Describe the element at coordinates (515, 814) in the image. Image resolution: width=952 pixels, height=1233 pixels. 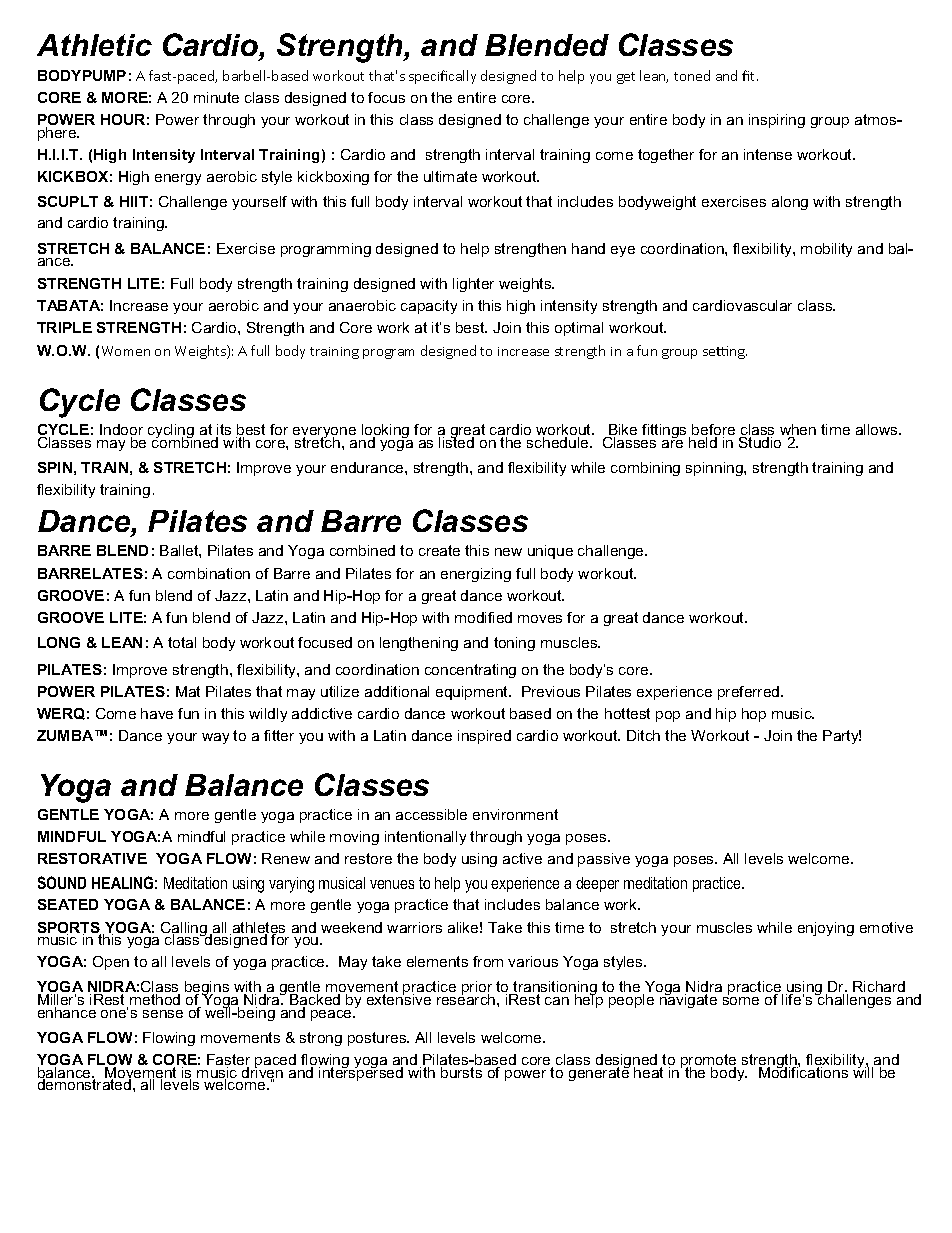
I see `environment` at that location.
